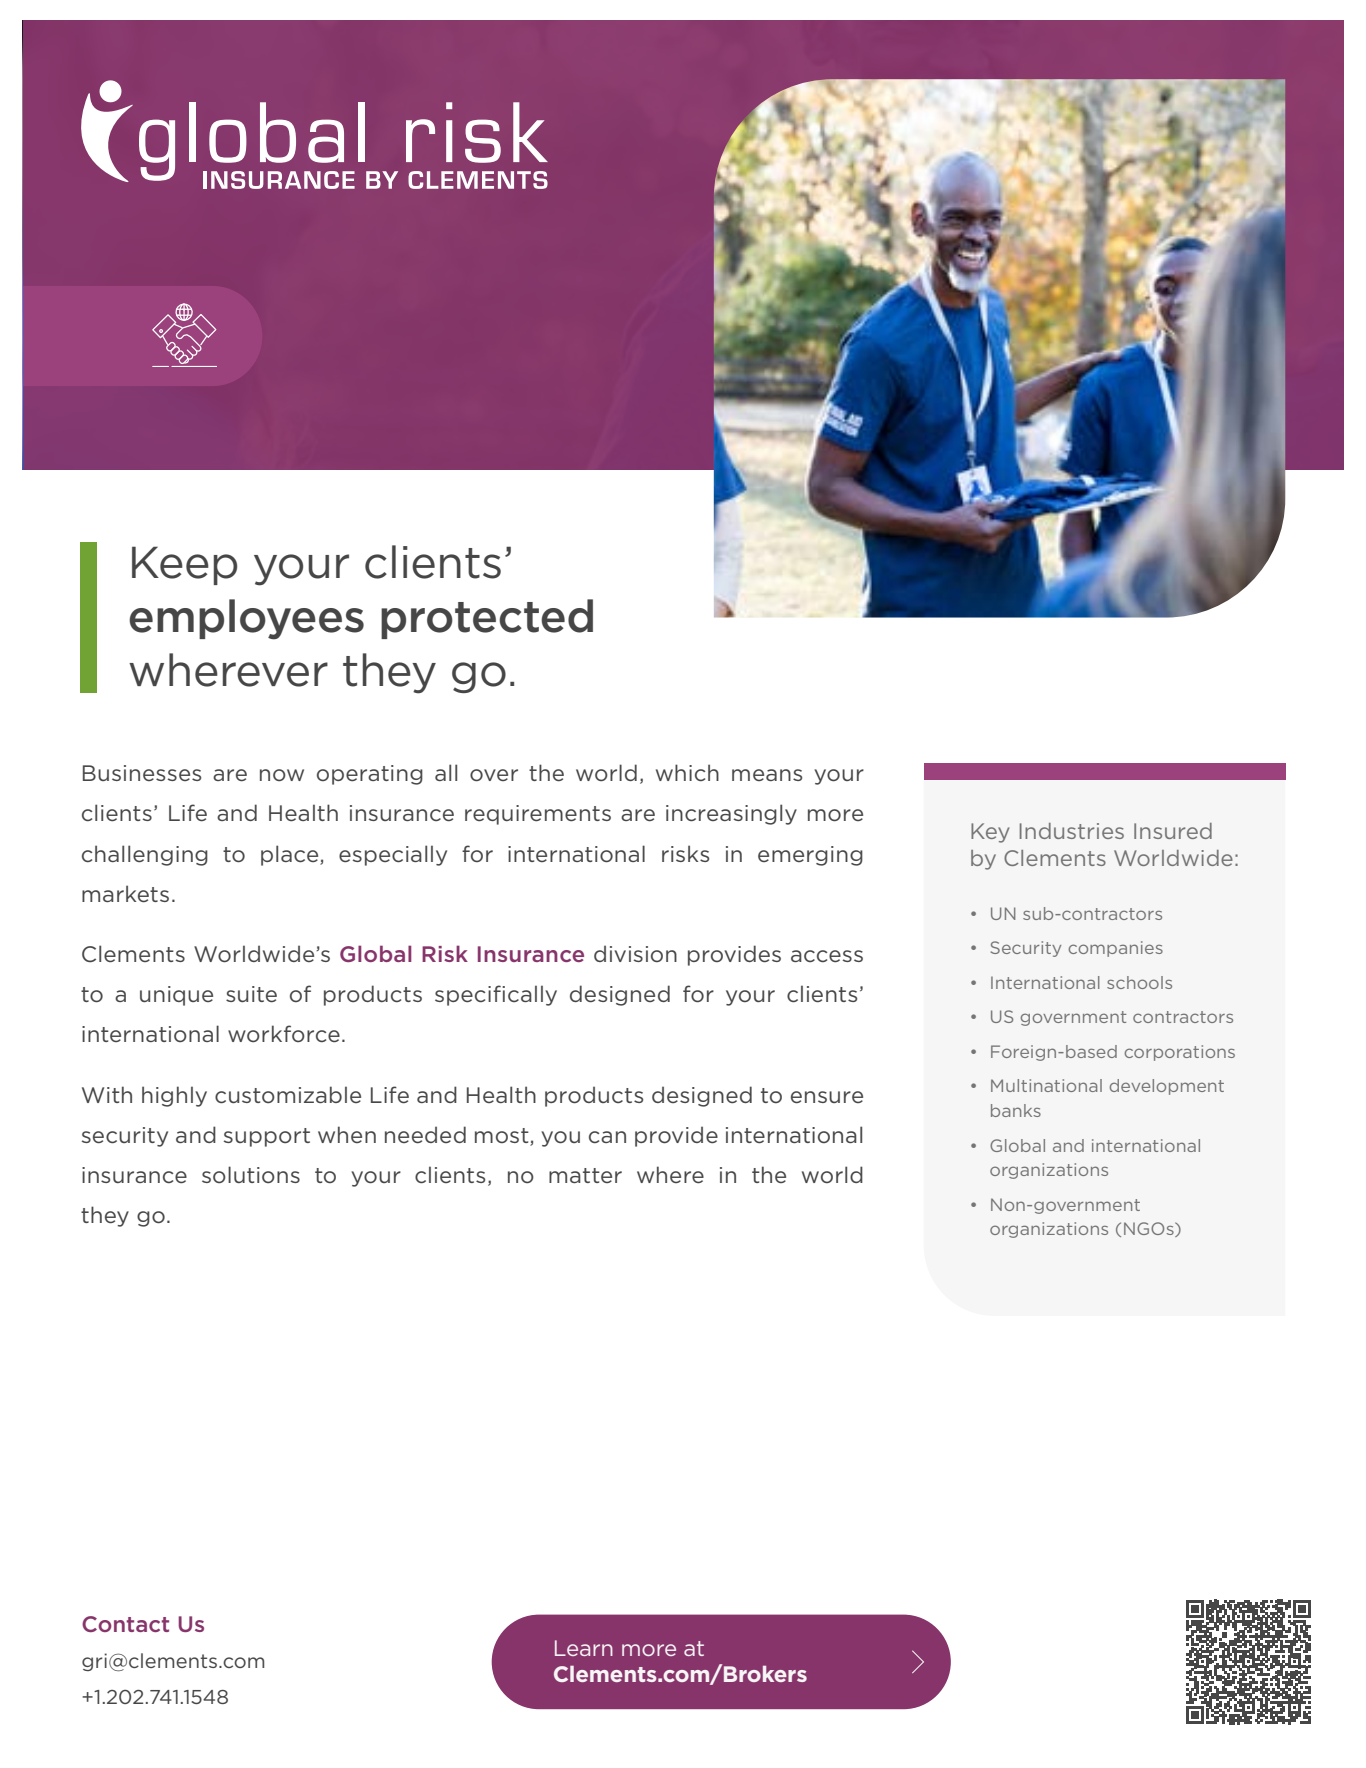 The height and width of the page is (1768, 1366). I want to click on protected, so click(487, 619).
